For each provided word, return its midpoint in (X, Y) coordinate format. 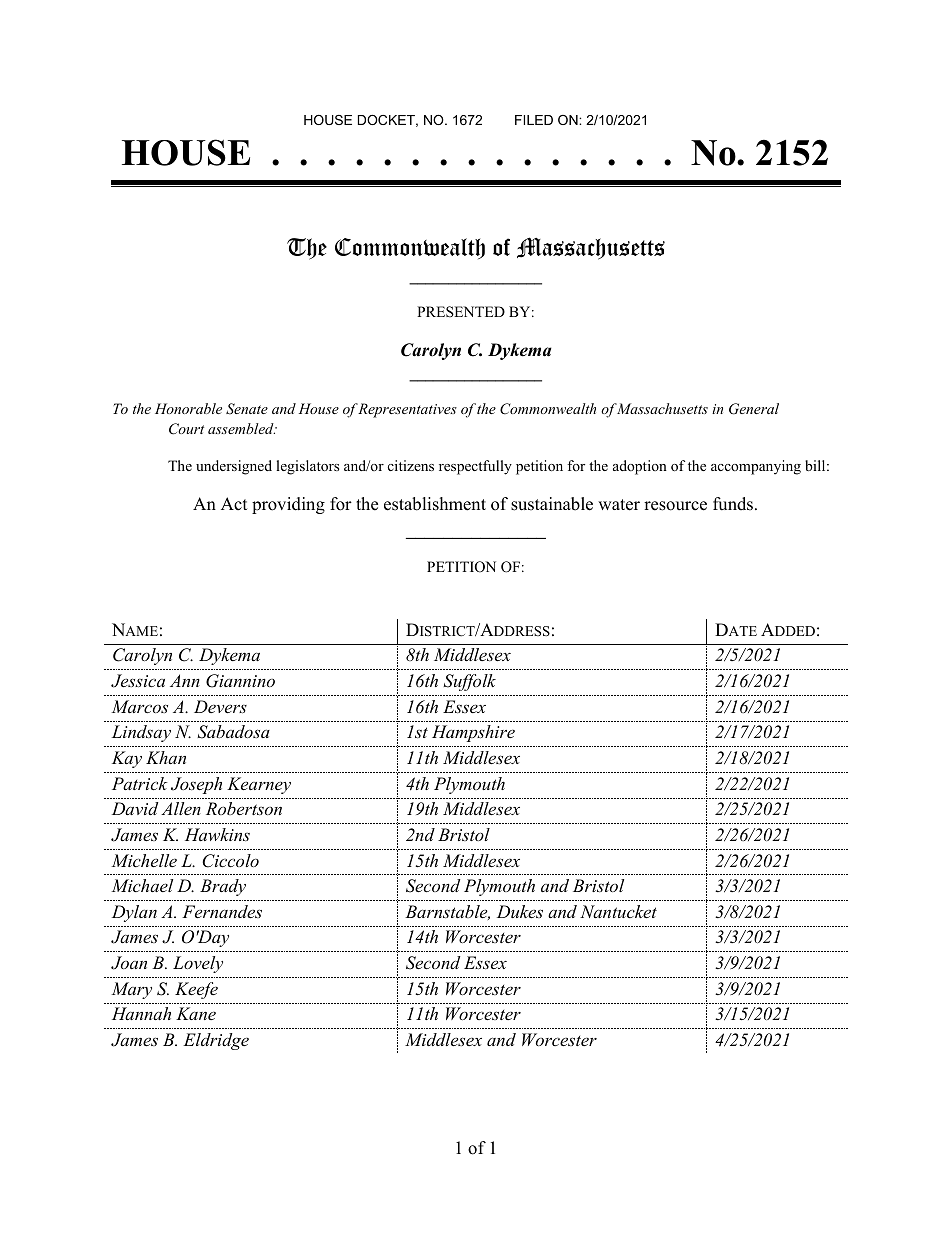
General (754, 409)
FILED (534, 120)
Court (186, 429)
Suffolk (469, 682)
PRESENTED (461, 312)
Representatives (407, 410)
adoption (640, 467)
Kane (196, 1013)
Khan (166, 757)
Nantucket (618, 911)
